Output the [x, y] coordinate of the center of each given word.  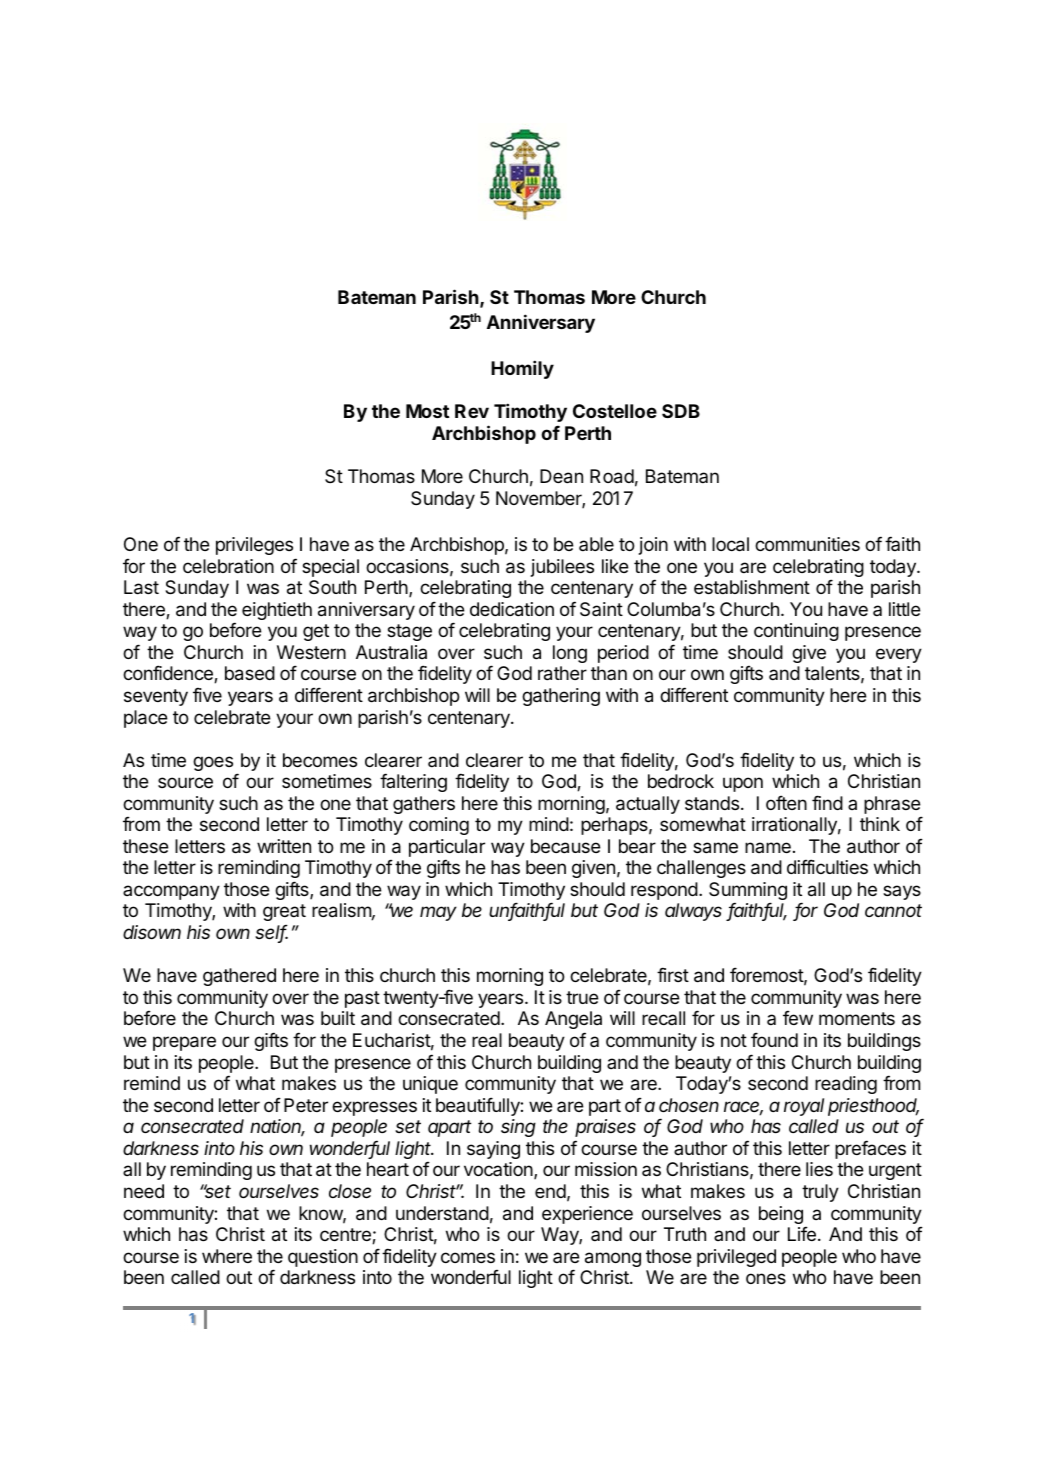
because [566, 846]
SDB [681, 411]
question [323, 1258]
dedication [512, 609]
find [827, 802]
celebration [228, 566]
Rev [472, 411]
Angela [573, 1020]
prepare [184, 1043]
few [798, 1018]
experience [587, 1215]
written [284, 846]
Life [802, 1234]
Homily [522, 369]
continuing [796, 632]
